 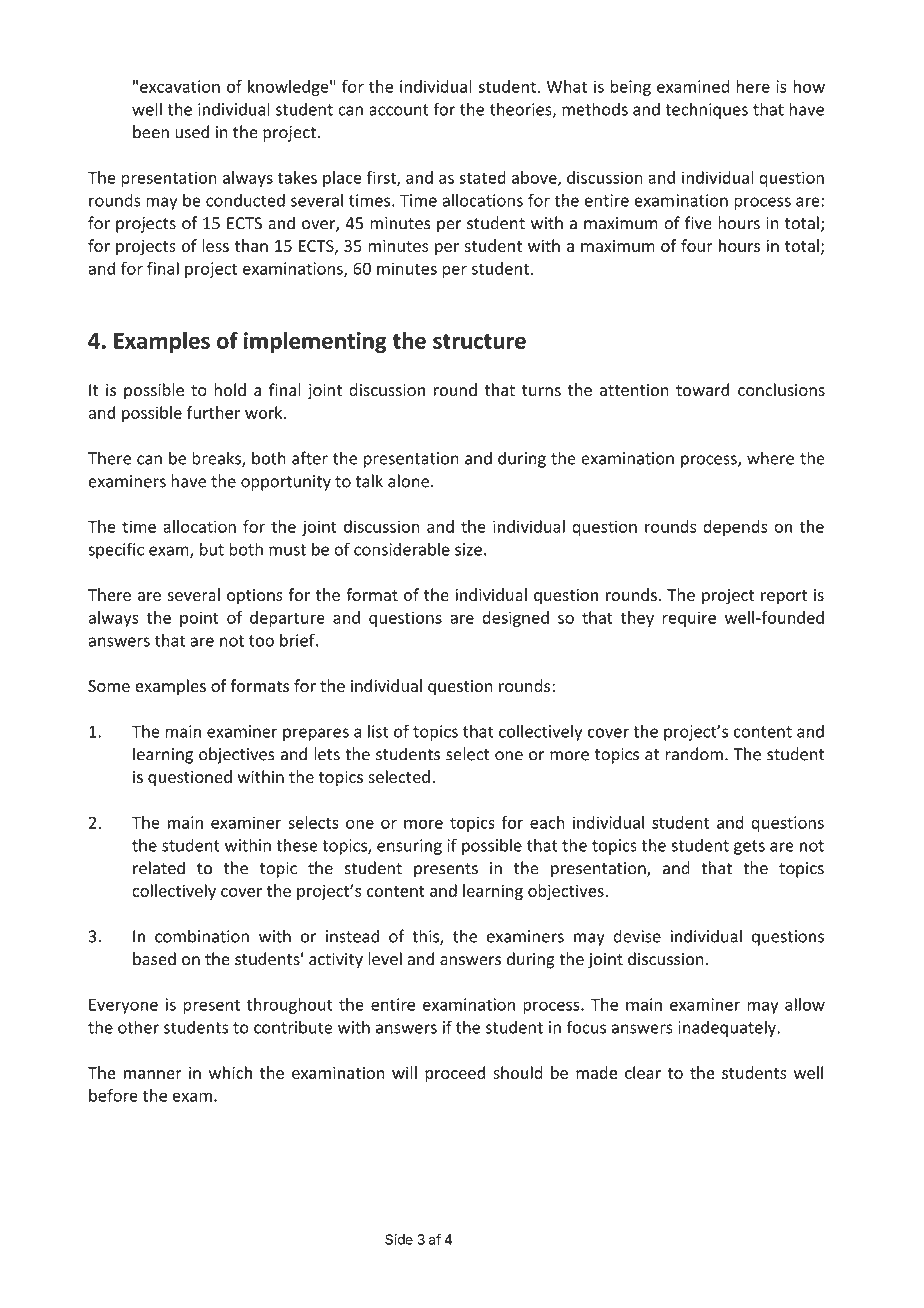 I want to click on used, so click(x=192, y=132).
